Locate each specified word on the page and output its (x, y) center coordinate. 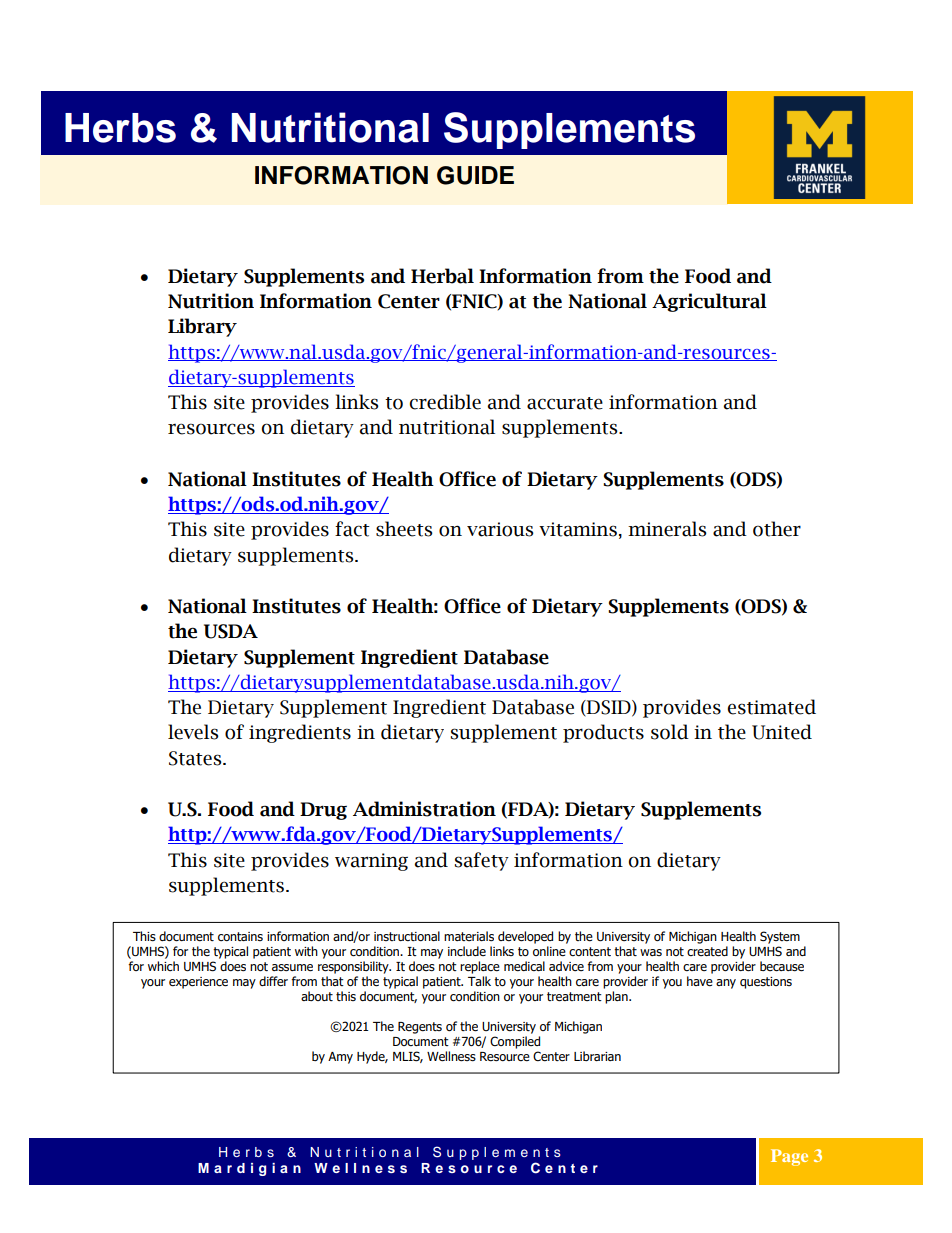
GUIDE (475, 175)
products (603, 733)
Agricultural (709, 302)
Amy (340, 1058)
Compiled (515, 1042)
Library (202, 327)
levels (193, 732)
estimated (772, 707)
